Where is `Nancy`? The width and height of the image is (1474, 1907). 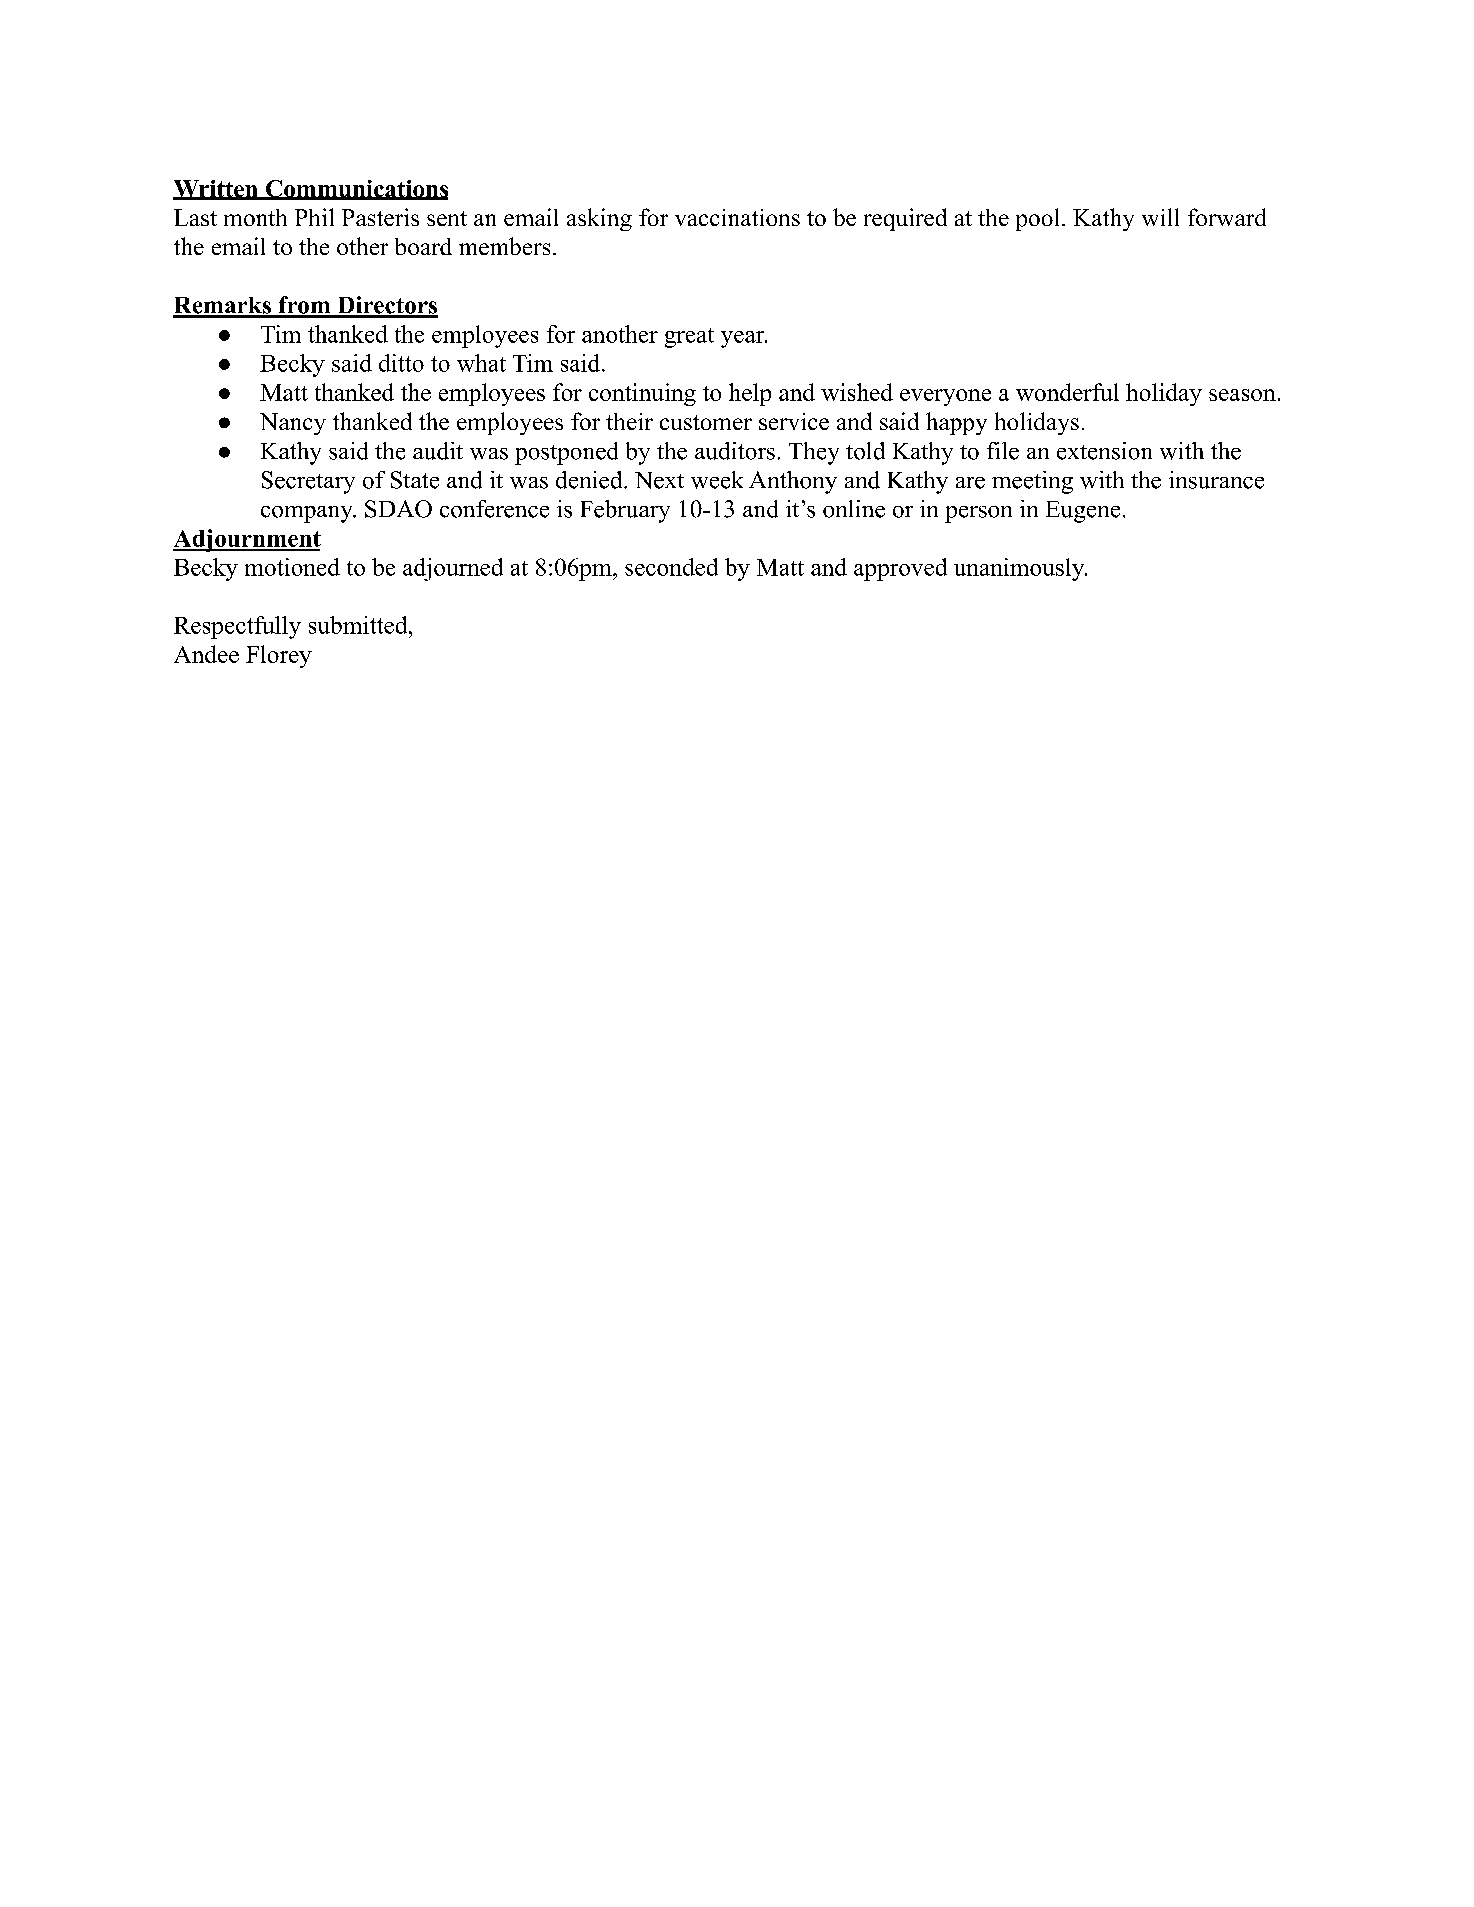 Nancy is located at coordinates (293, 424).
